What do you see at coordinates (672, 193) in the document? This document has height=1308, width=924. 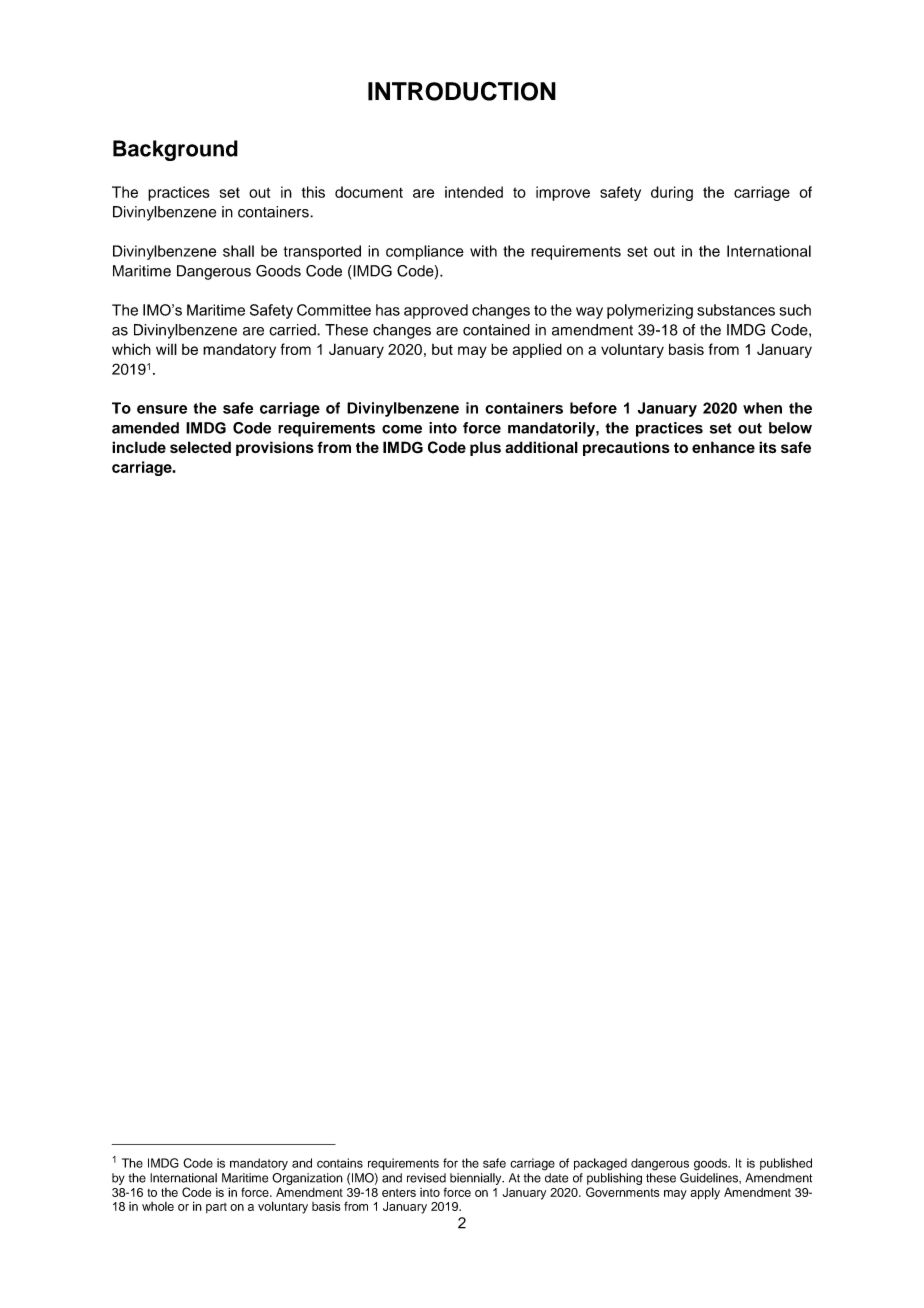 I see `during` at bounding box center [672, 193].
